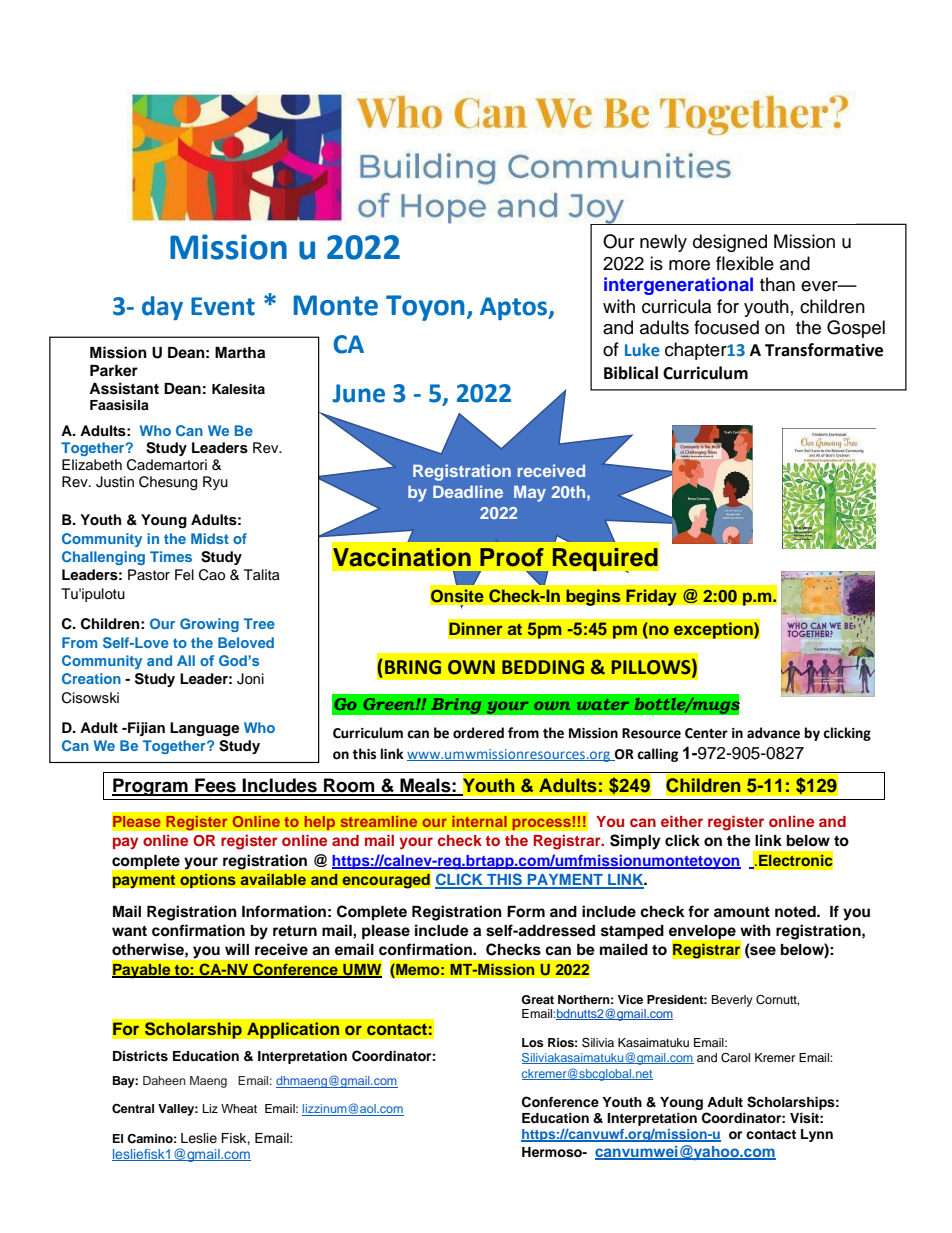 The height and width of the screenshot is (1233, 952). I want to click on Aptos, so click(515, 308).
